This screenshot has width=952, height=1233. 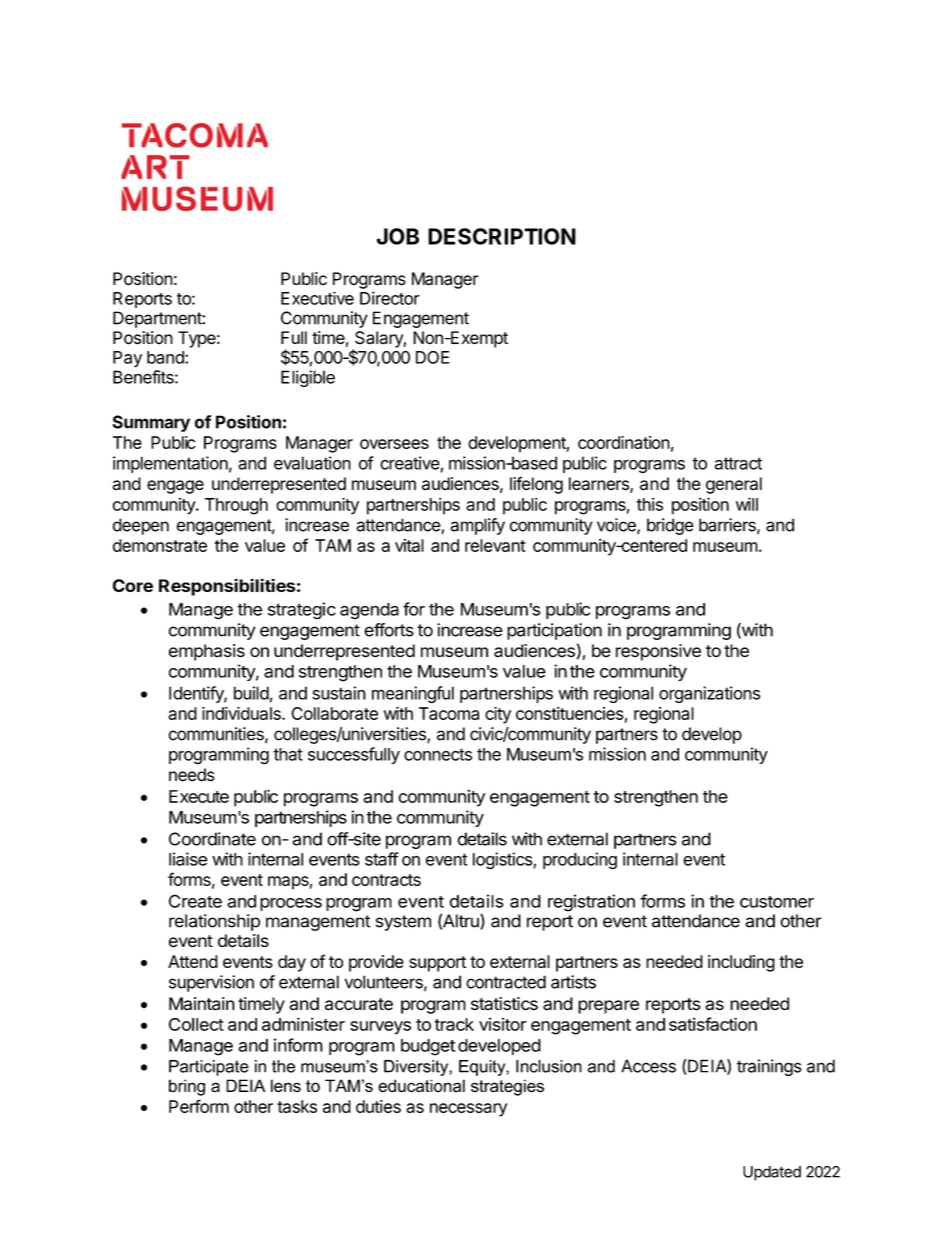 I want to click on individuals, so click(x=242, y=713).
